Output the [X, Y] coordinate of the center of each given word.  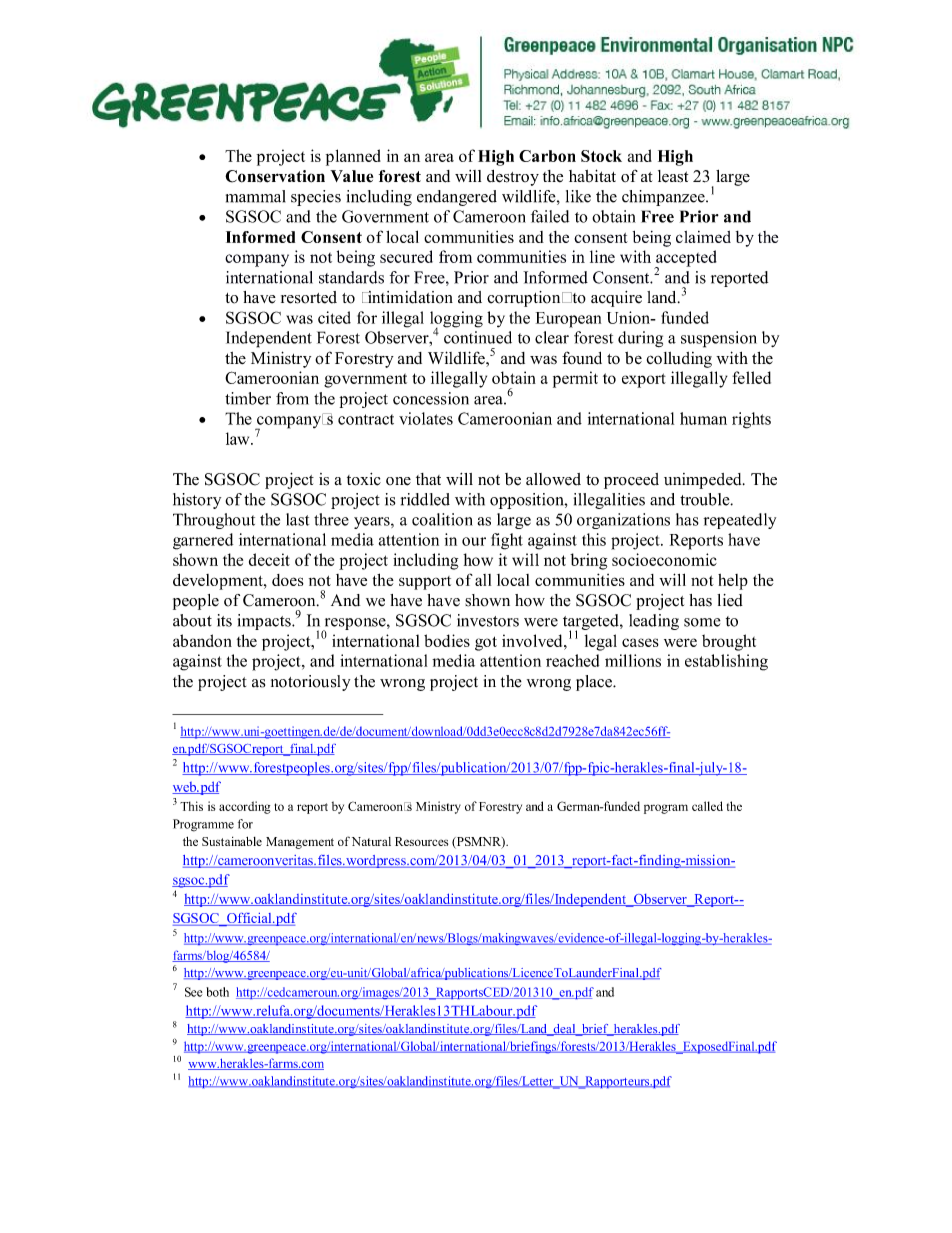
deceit [269, 559]
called [707, 806]
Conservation [275, 176]
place [595, 683]
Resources [421, 841]
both [217, 992]
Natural [371, 841]
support [425, 583]
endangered [457, 198]
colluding [679, 360]
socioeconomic [664, 559]
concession [431, 398]
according [245, 807]
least [673, 176]
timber [248, 398]
